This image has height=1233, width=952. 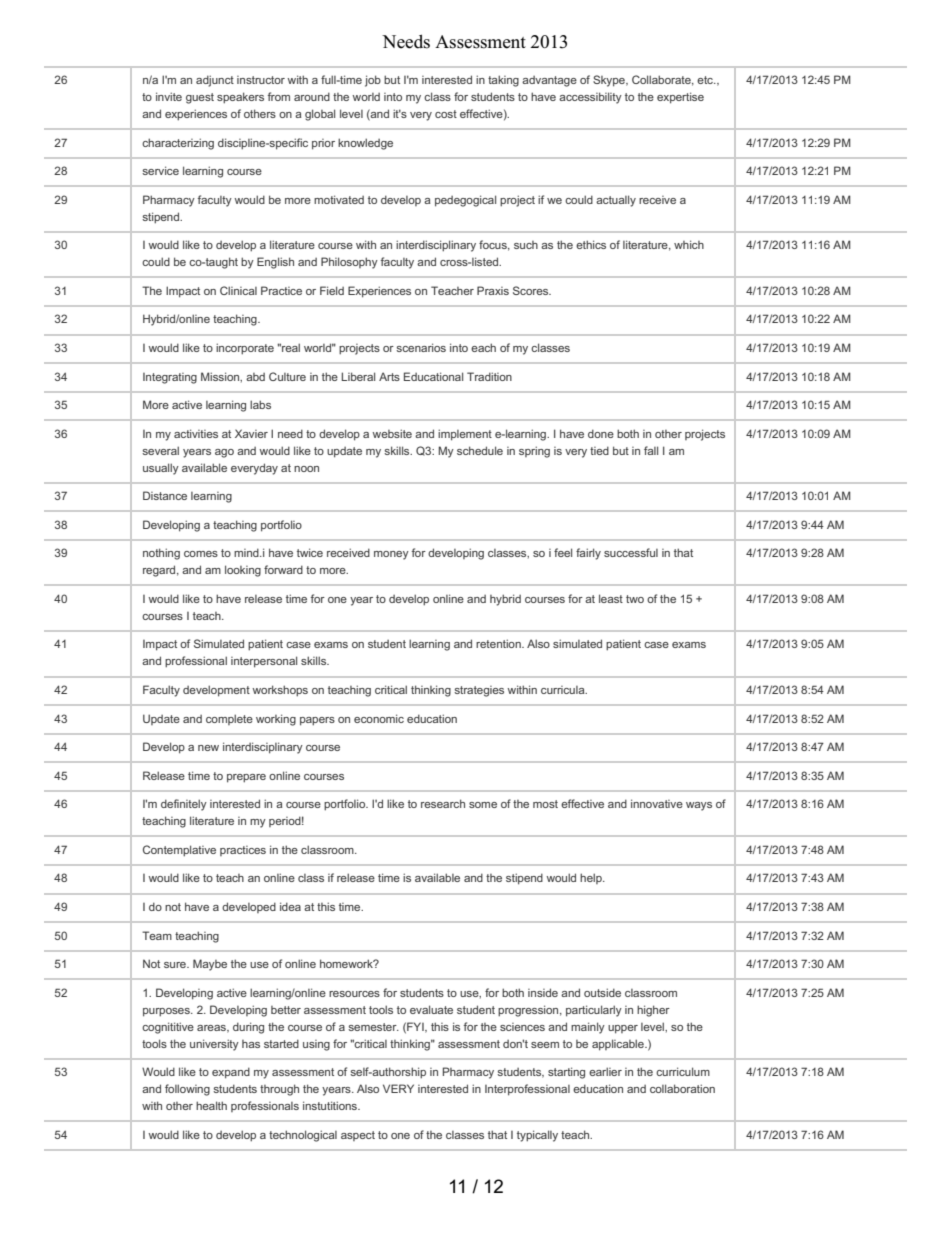 I want to click on health, so click(x=211, y=1105).
